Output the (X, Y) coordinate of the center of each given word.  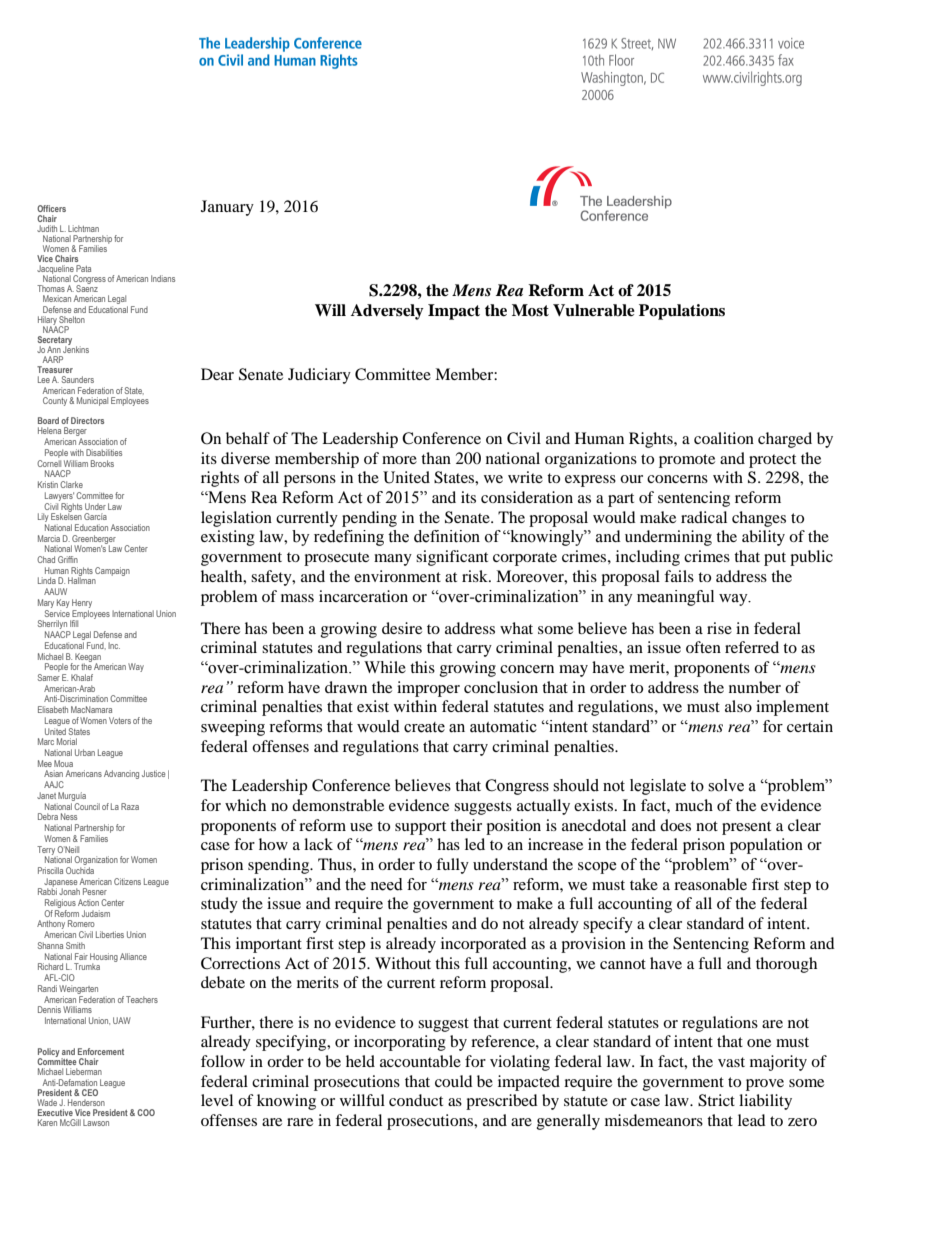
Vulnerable (594, 310)
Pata (83, 268)
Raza (130, 806)
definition (447, 536)
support (420, 828)
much (694, 805)
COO (146, 1112)
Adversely (387, 312)
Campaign (112, 571)
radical (704, 517)
